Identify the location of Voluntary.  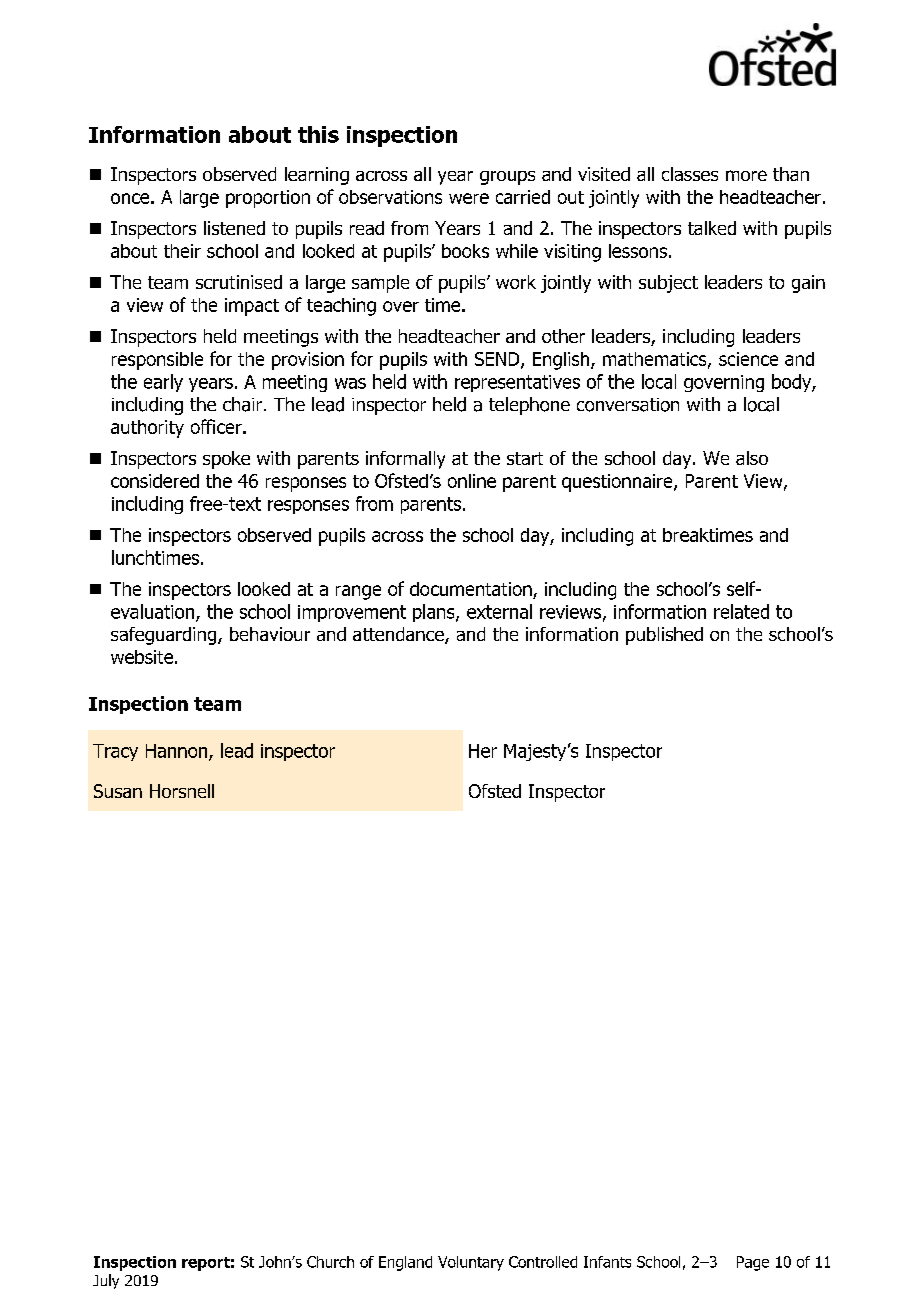
(471, 1263).
